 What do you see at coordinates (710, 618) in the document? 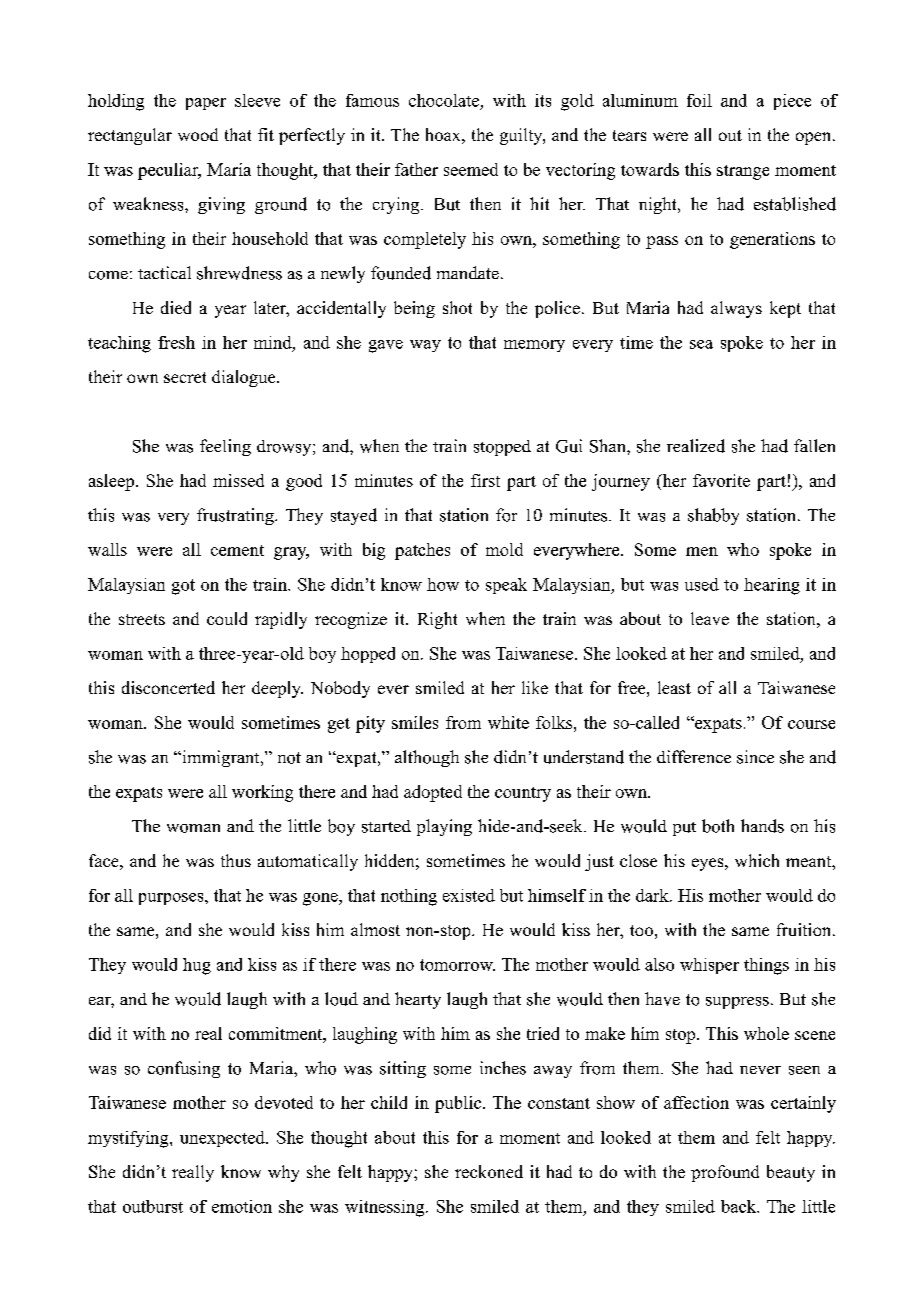
I see `leave` at bounding box center [710, 618].
